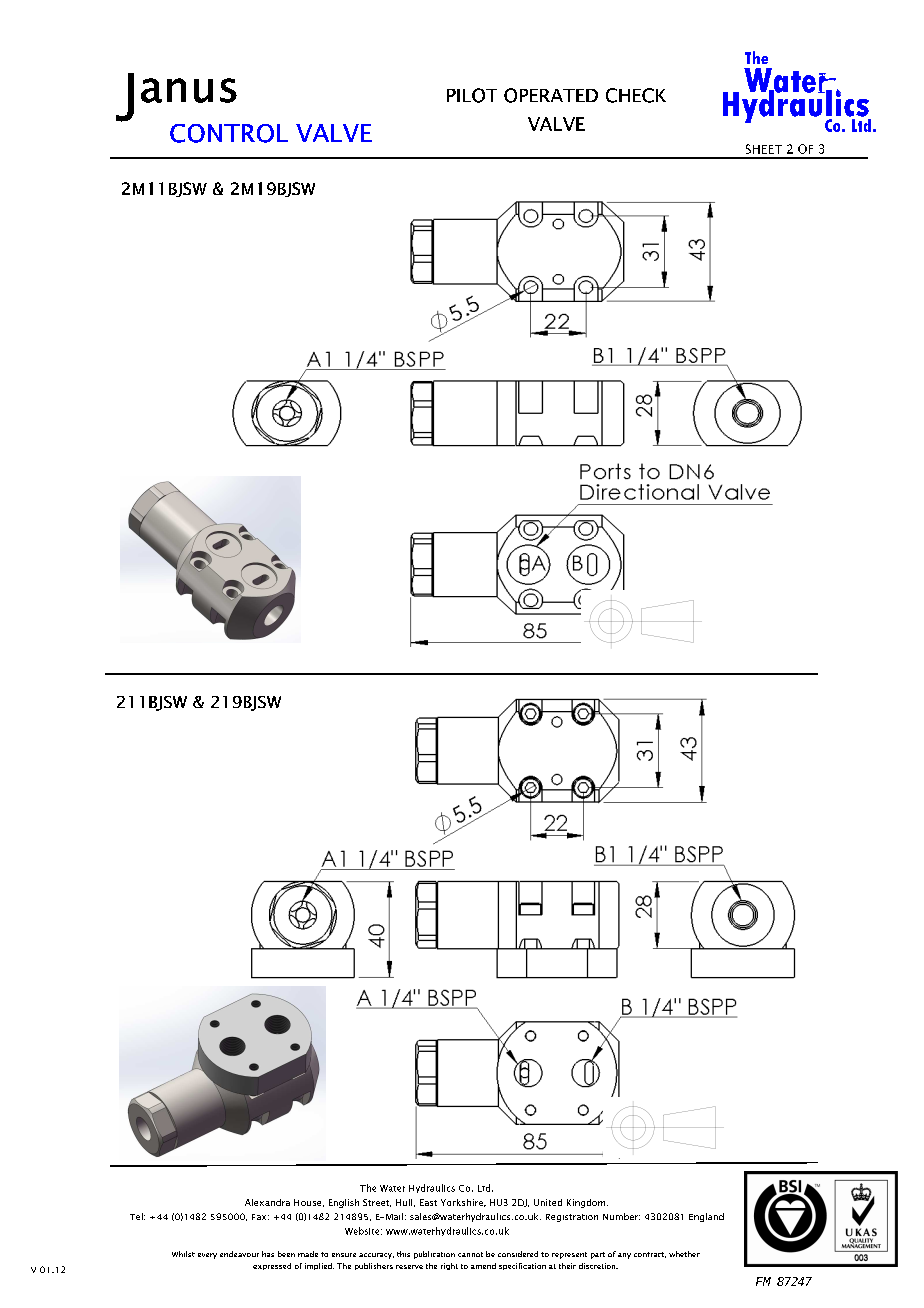  What do you see at coordinates (472, 95) in the document?
I see `PILOT` at bounding box center [472, 95].
